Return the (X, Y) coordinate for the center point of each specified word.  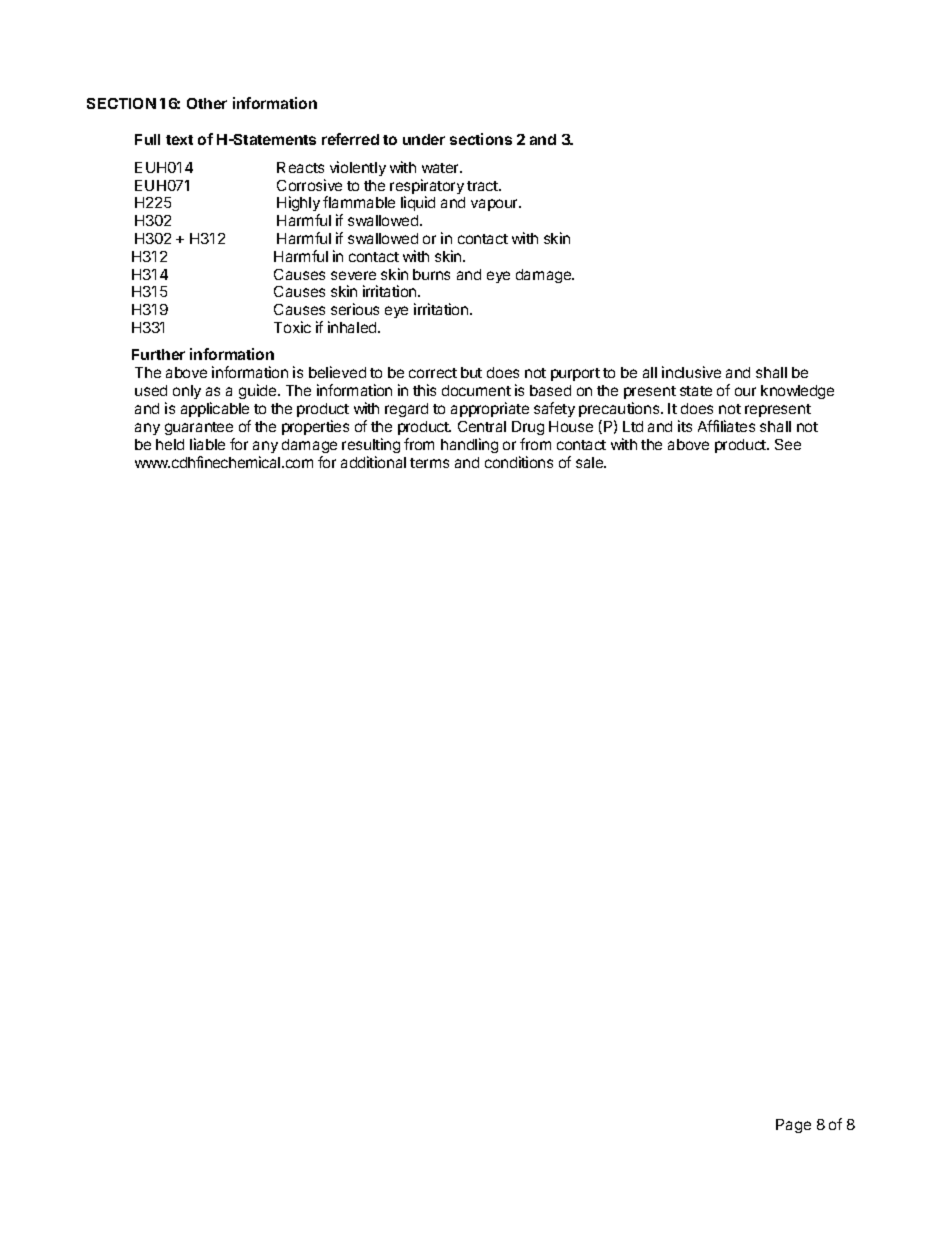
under (424, 139)
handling (469, 445)
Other (207, 103)
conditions (519, 462)
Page (793, 1126)
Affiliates (726, 426)
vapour (496, 205)
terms (429, 463)
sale (591, 462)
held (170, 444)
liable (207, 444)
